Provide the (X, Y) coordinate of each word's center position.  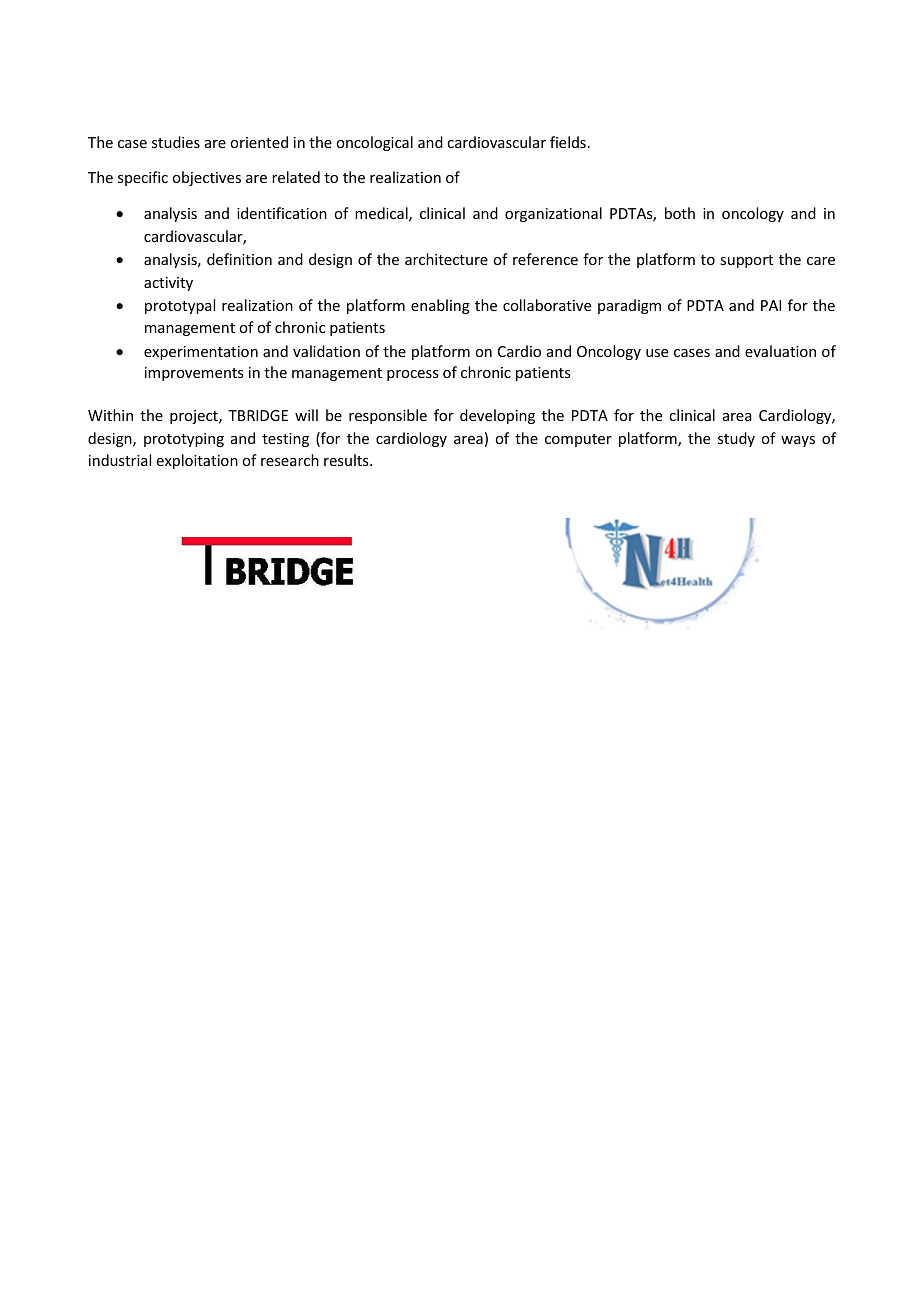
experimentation (201, 353)
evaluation (780, 351)
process (412, 375)
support (746, 261)
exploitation (197, 461)
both (680, 213)
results (347, 460)
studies (176, 142)
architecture (446, 259)
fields (568, 142)
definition (239, 259)
